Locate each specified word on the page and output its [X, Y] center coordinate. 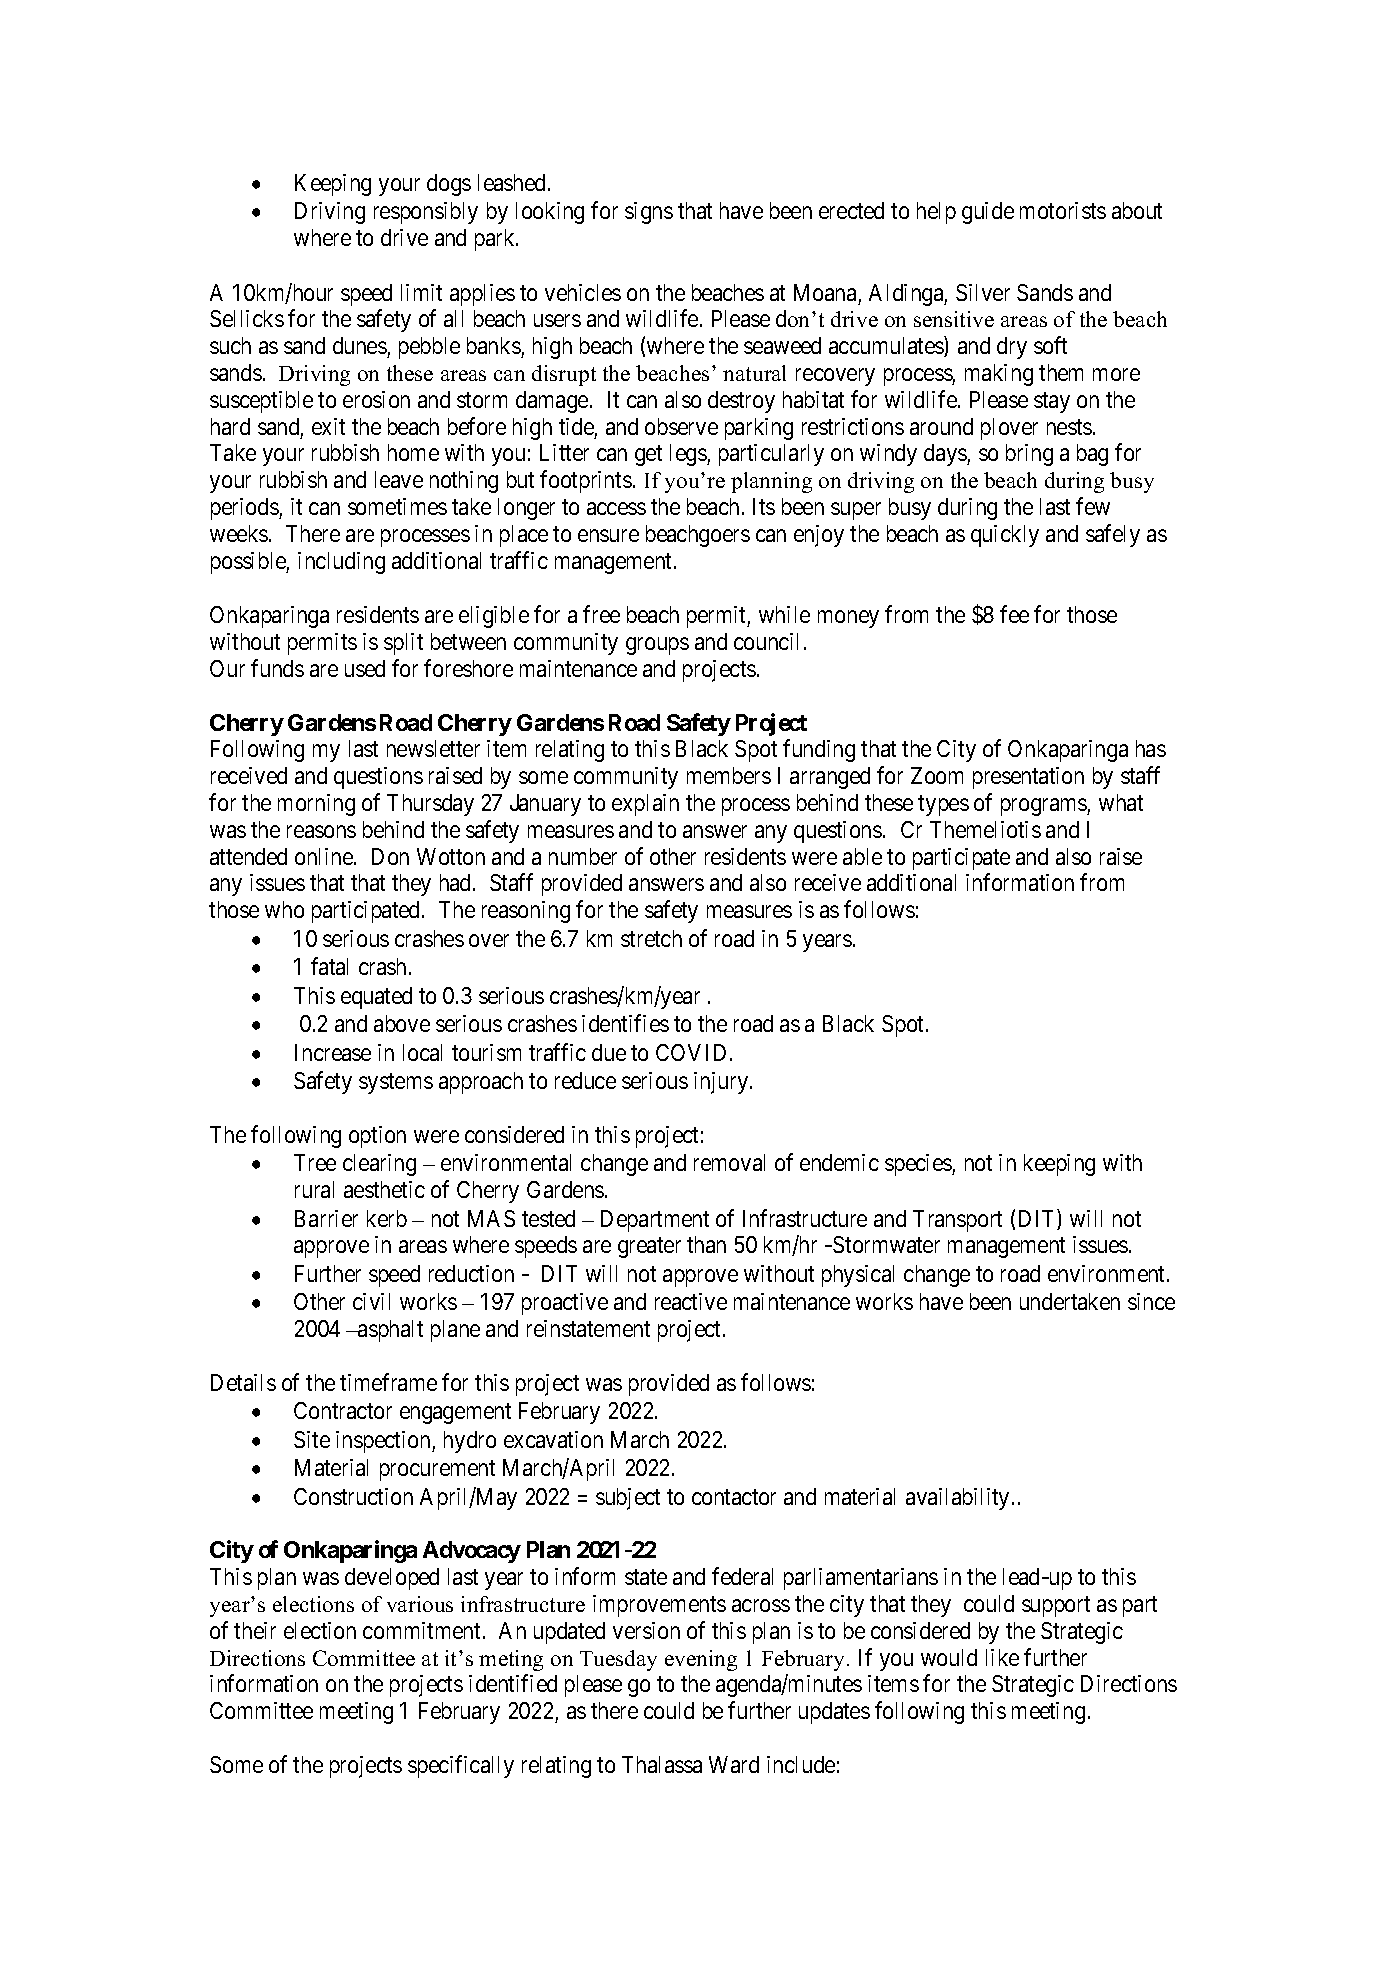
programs [1044, 807]
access [616, 508]
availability [957, 1499]
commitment [421, 1630]
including [341, 563]
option [377, 1137]
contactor [734, 1497]
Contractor [343, 1410]
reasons [321, 831]
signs [649, 213]
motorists [1063, 210]
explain [645, 805]
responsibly [426, 213]
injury [722, 1083]
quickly [1005, 536]
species [919, 1165]
